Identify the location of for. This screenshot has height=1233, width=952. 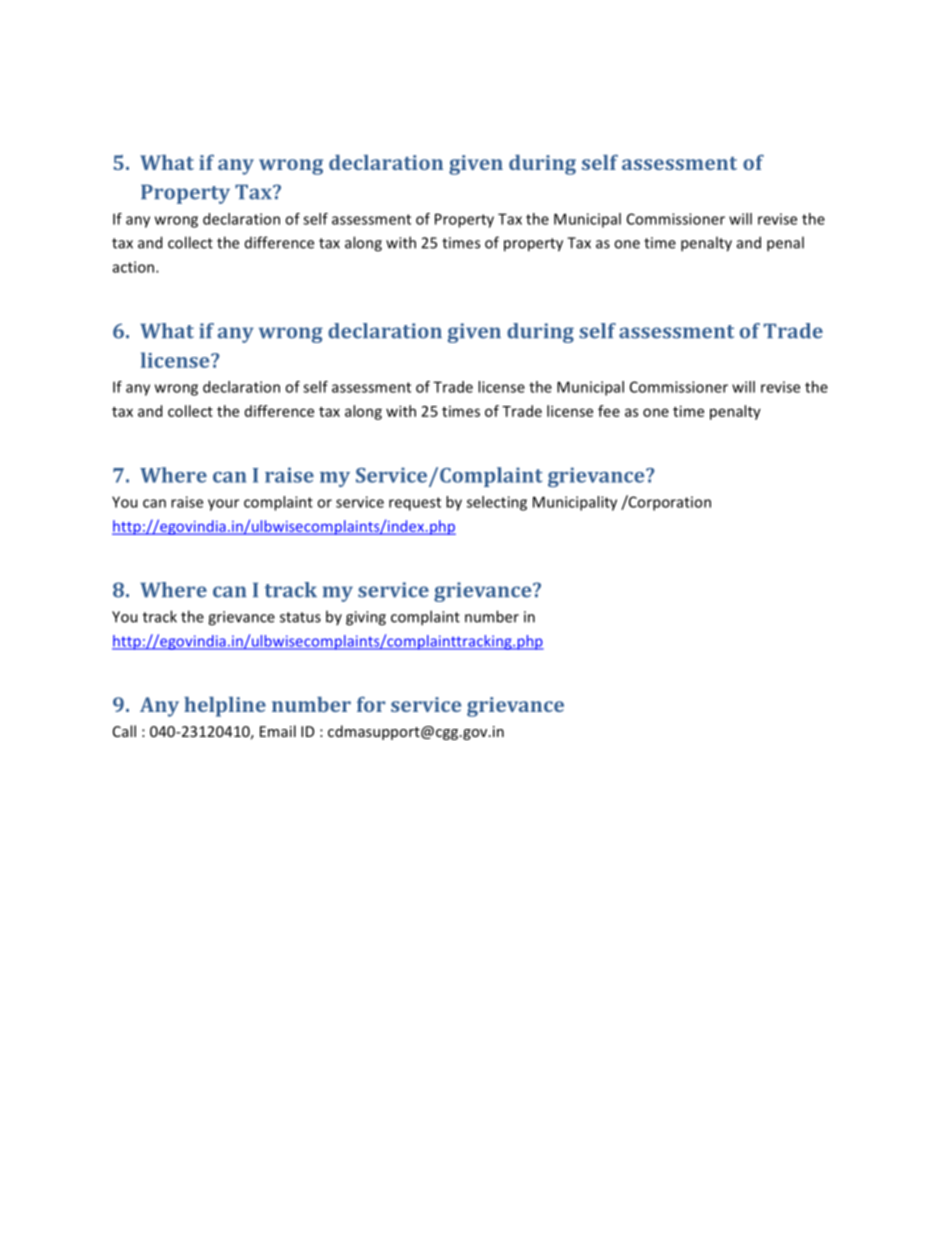
(371, 704).
